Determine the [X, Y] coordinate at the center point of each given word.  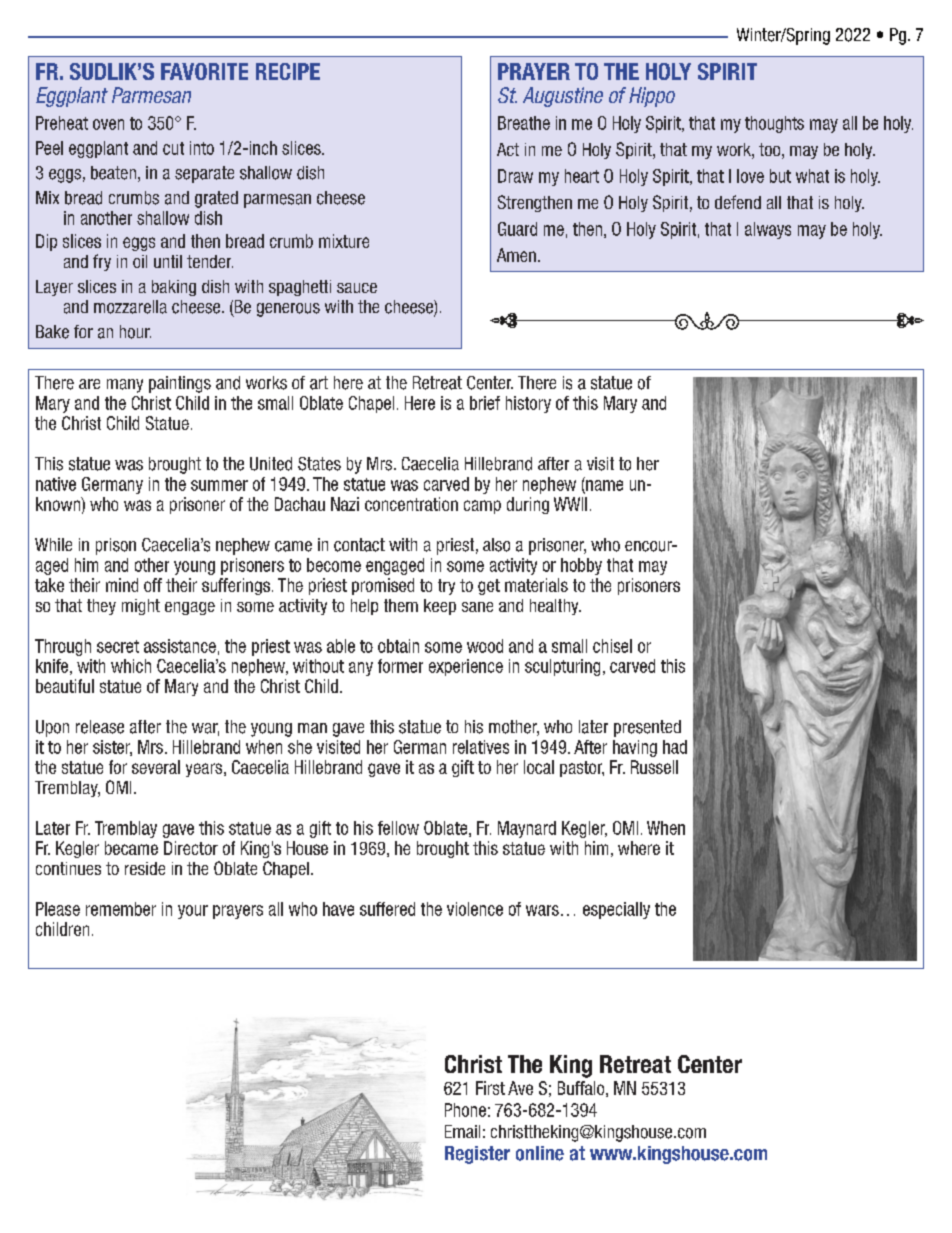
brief [485, 403]
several [156, 767]
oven [108, 124]
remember [121, 909]
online [540, 1153]
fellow [398, 828]
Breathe [524, 123]
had [675, 747]
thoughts [774, 124]
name [603, 486]
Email [462, 1131]
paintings [180, 384]
